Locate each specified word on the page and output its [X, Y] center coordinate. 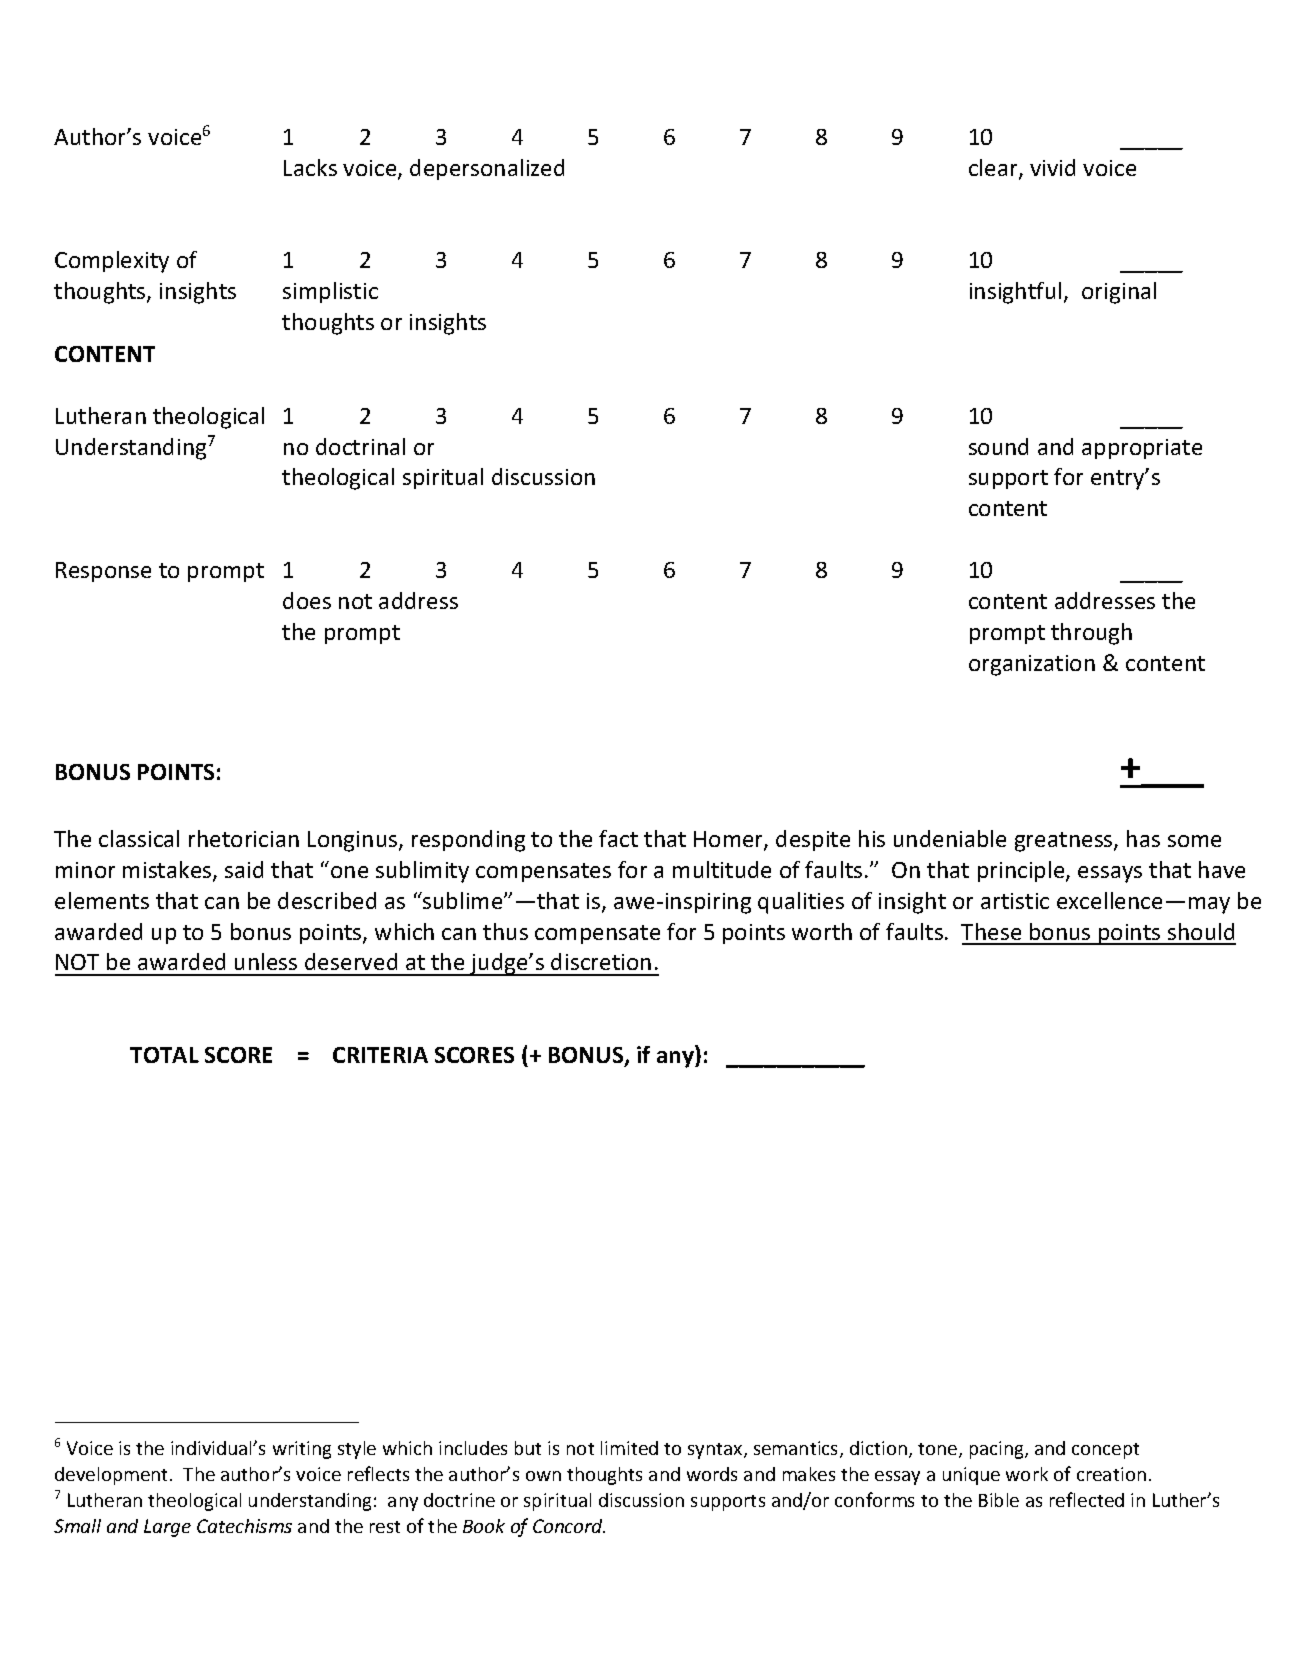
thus [505, 931]
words [712, 1474]
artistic [1015, 901]
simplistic [330, 292]
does [307, 600]
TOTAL [164, 1055]
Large [167, 1528]
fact [618, 838]
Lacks [310, 167]
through [1091, 634]
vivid [1052, 167]
